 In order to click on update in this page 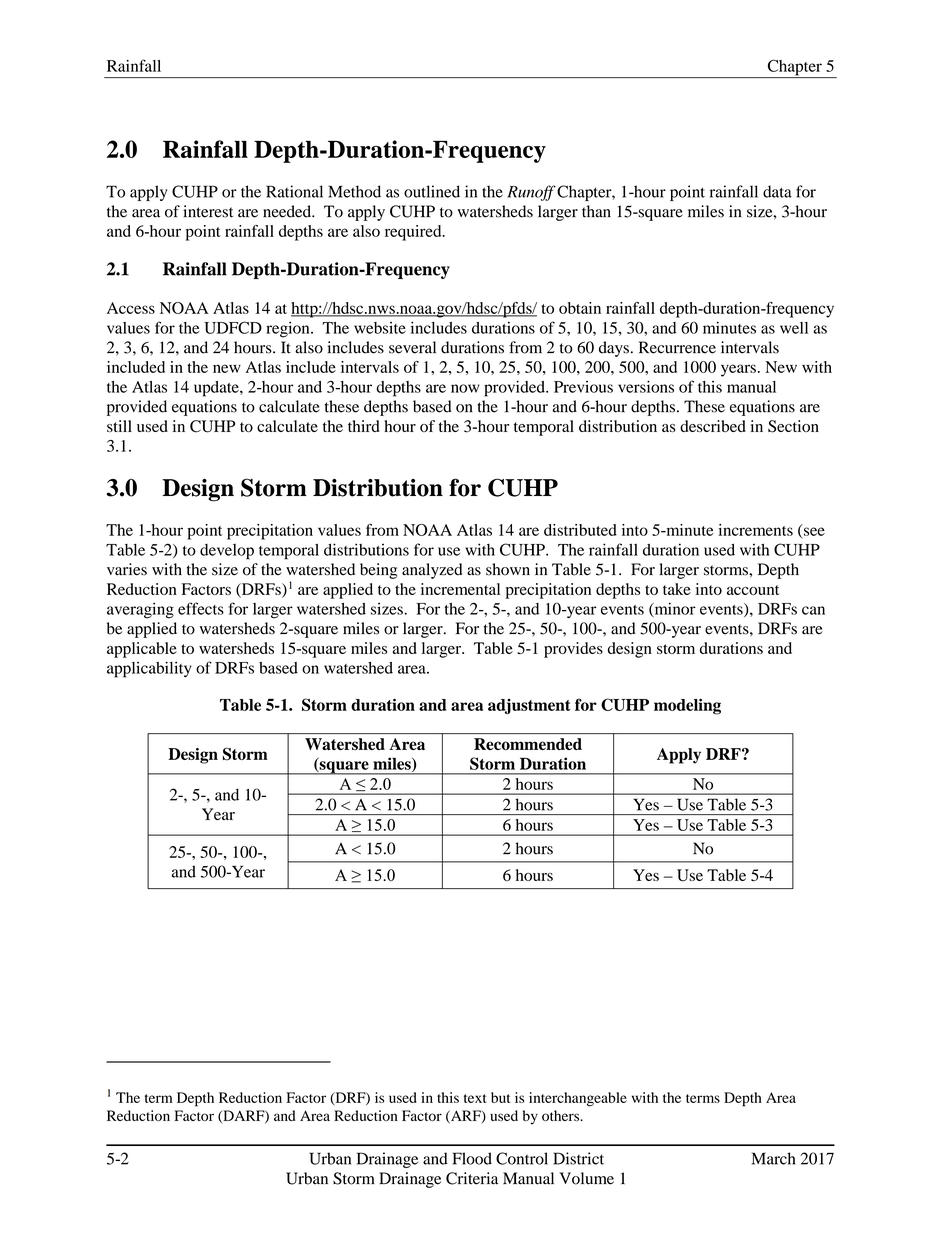, I will do `click(217, 389)`.
